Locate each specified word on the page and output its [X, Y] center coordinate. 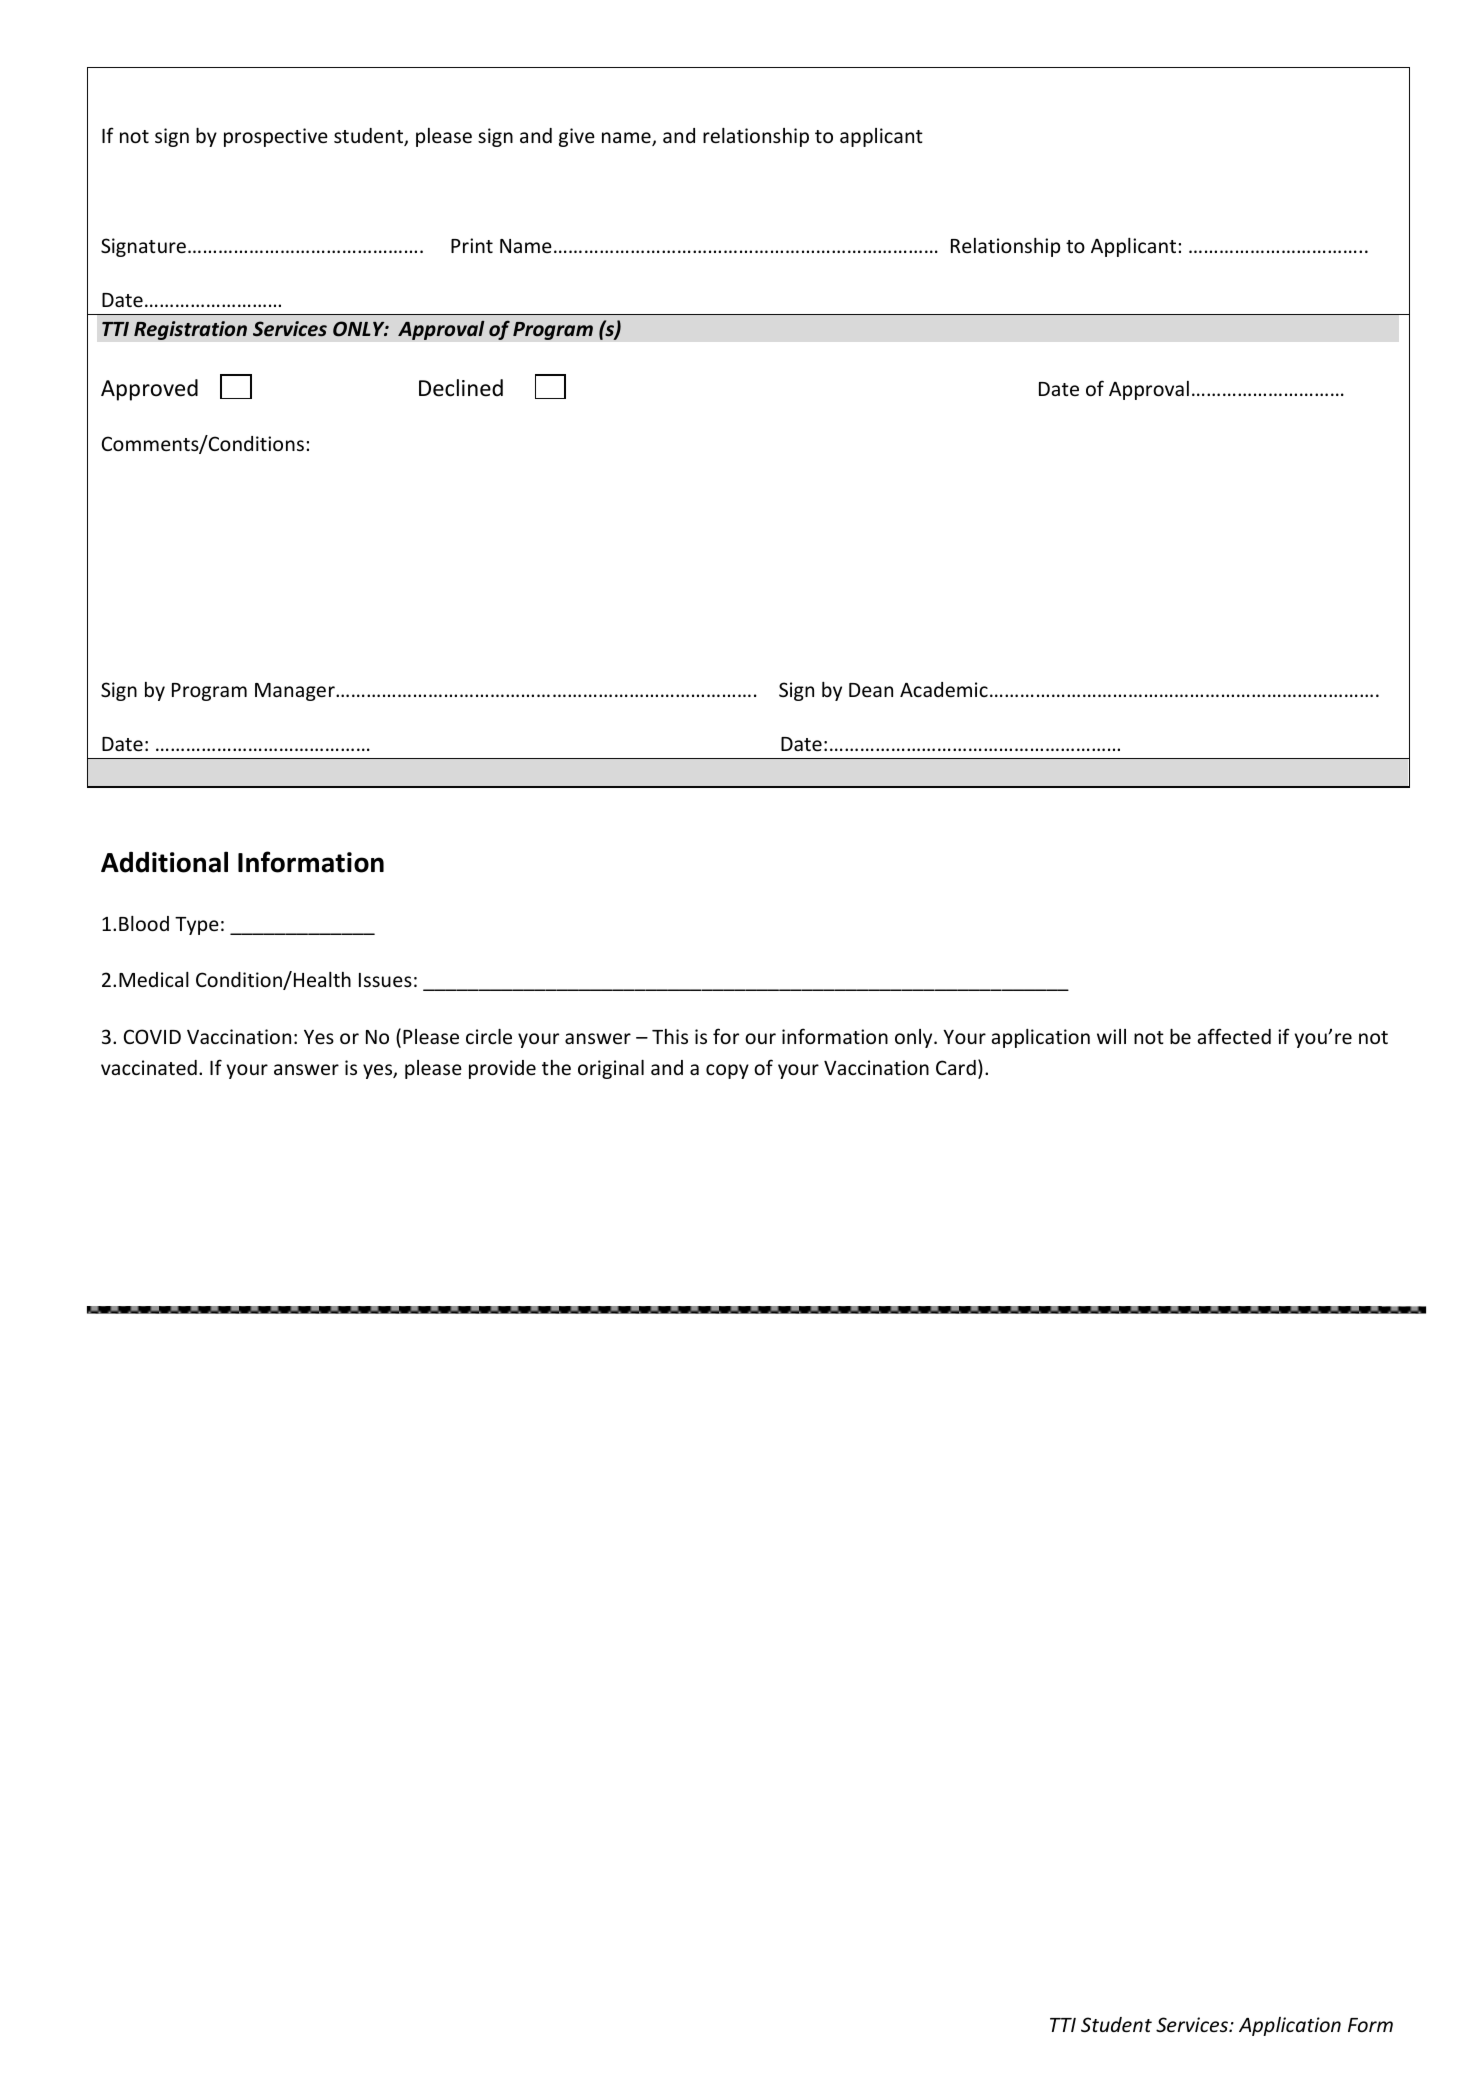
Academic [944, 689]
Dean [871, 690]
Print [472, 245]
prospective [276, 137]
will [1111, 1036]
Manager [296, 692]
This [670, 1036]
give [577, 137]
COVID [152, 1036]
